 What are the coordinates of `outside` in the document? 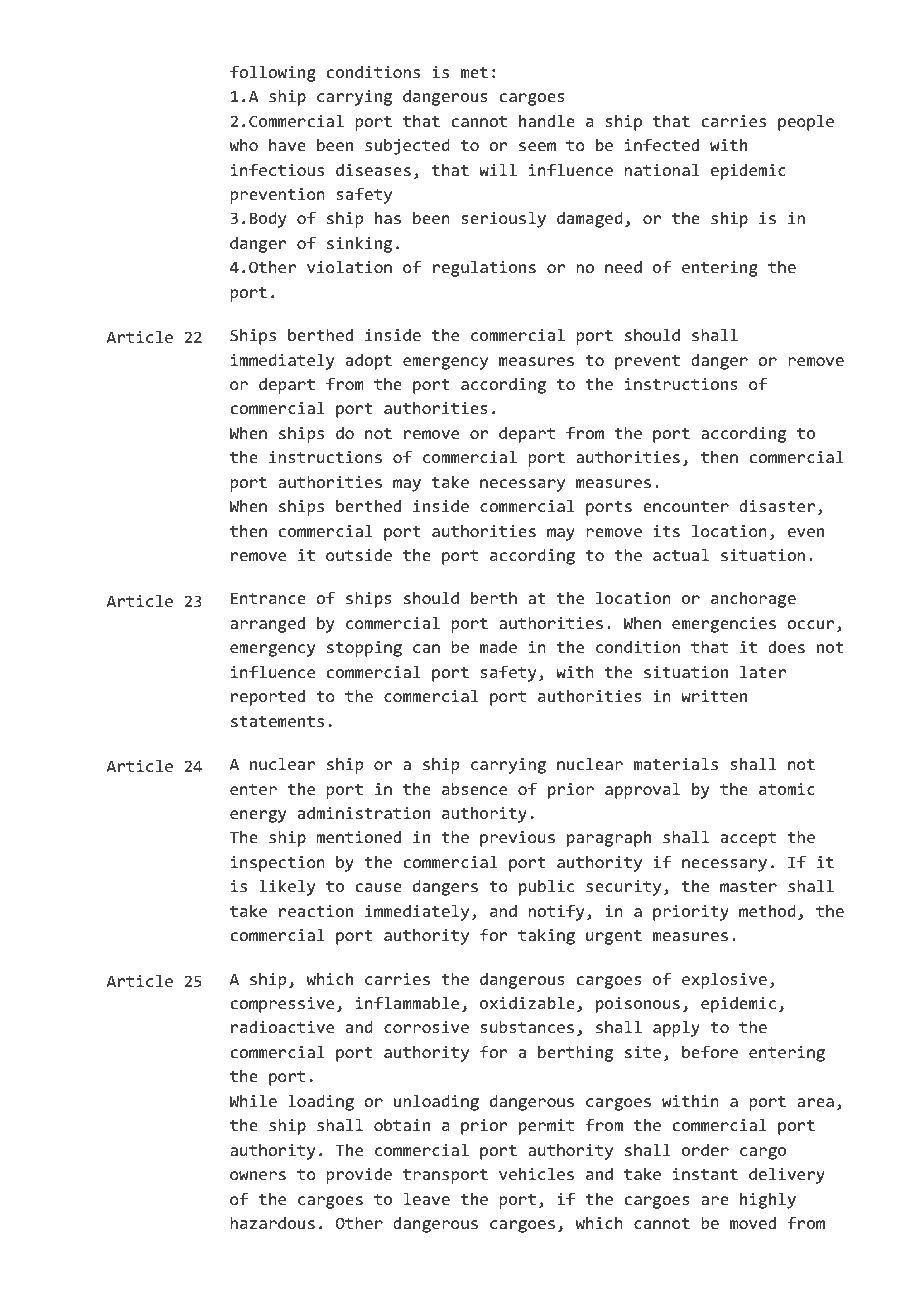 It's located at (359, 555).
